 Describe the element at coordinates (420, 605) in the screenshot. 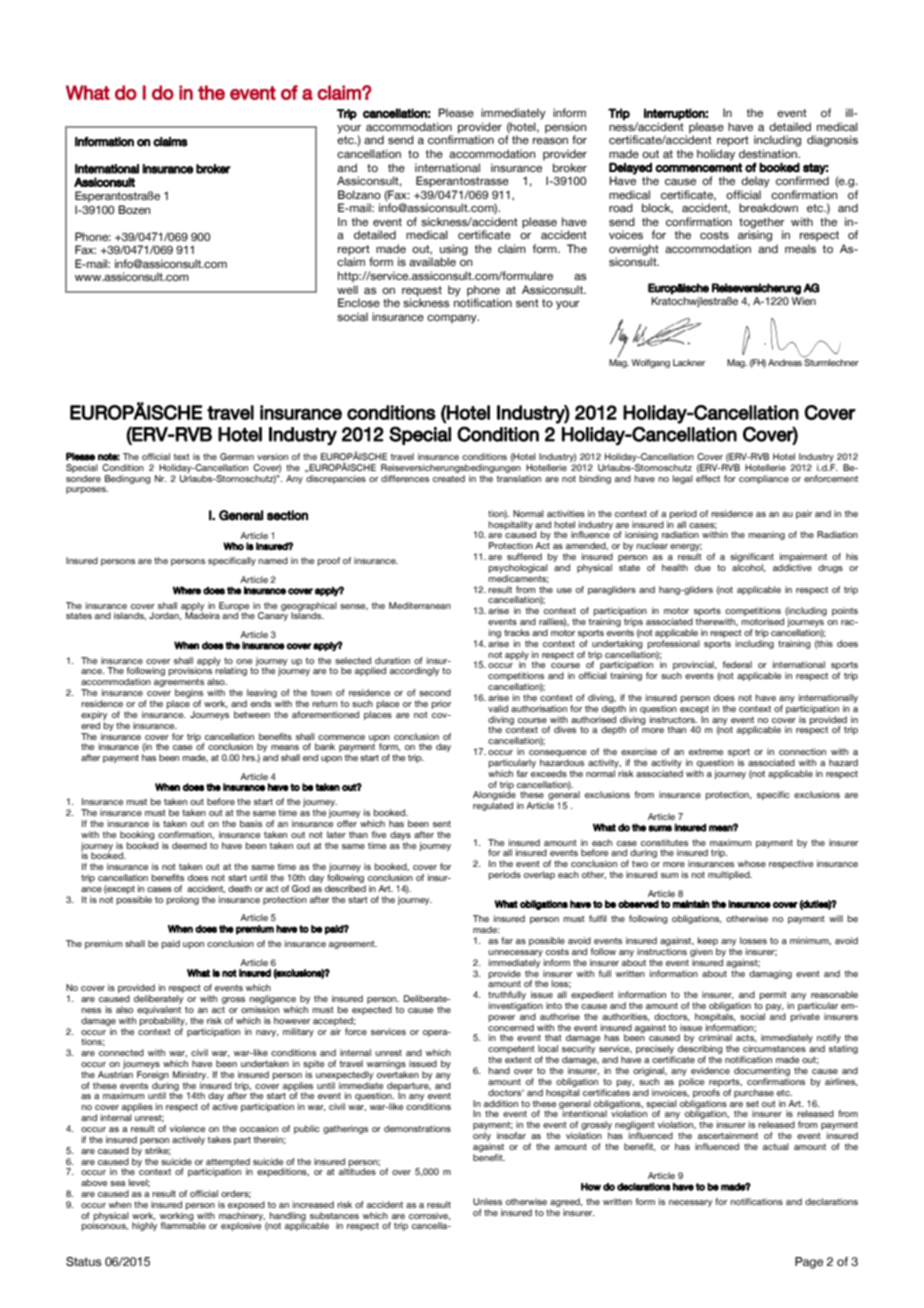

I see `Mediterranean` at that location.
